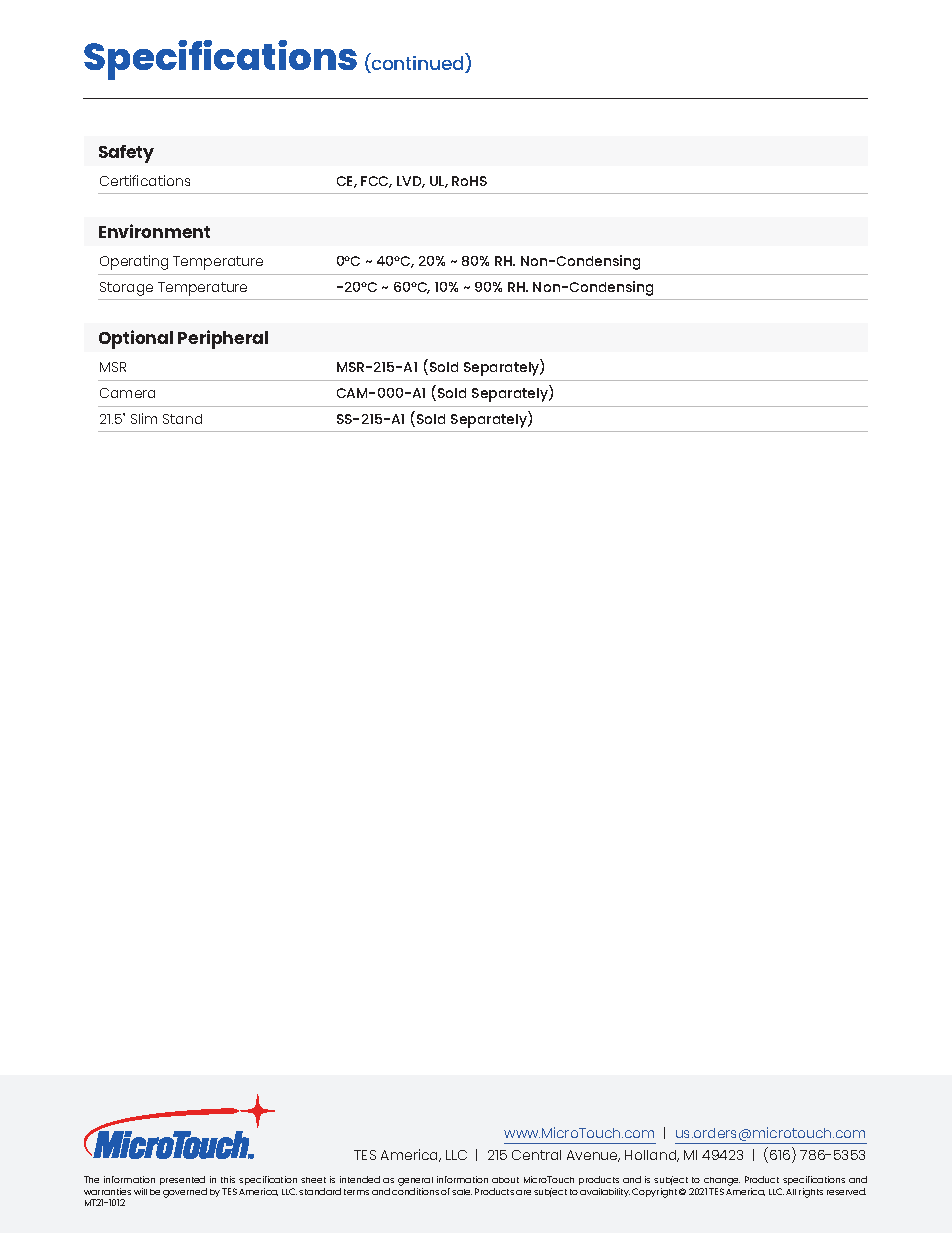 Image resolution: width=952 pixels, height=1233 pixels. Describe the element at coordinates (183, 1182) in the screenshot. I see `presented` at that location.
